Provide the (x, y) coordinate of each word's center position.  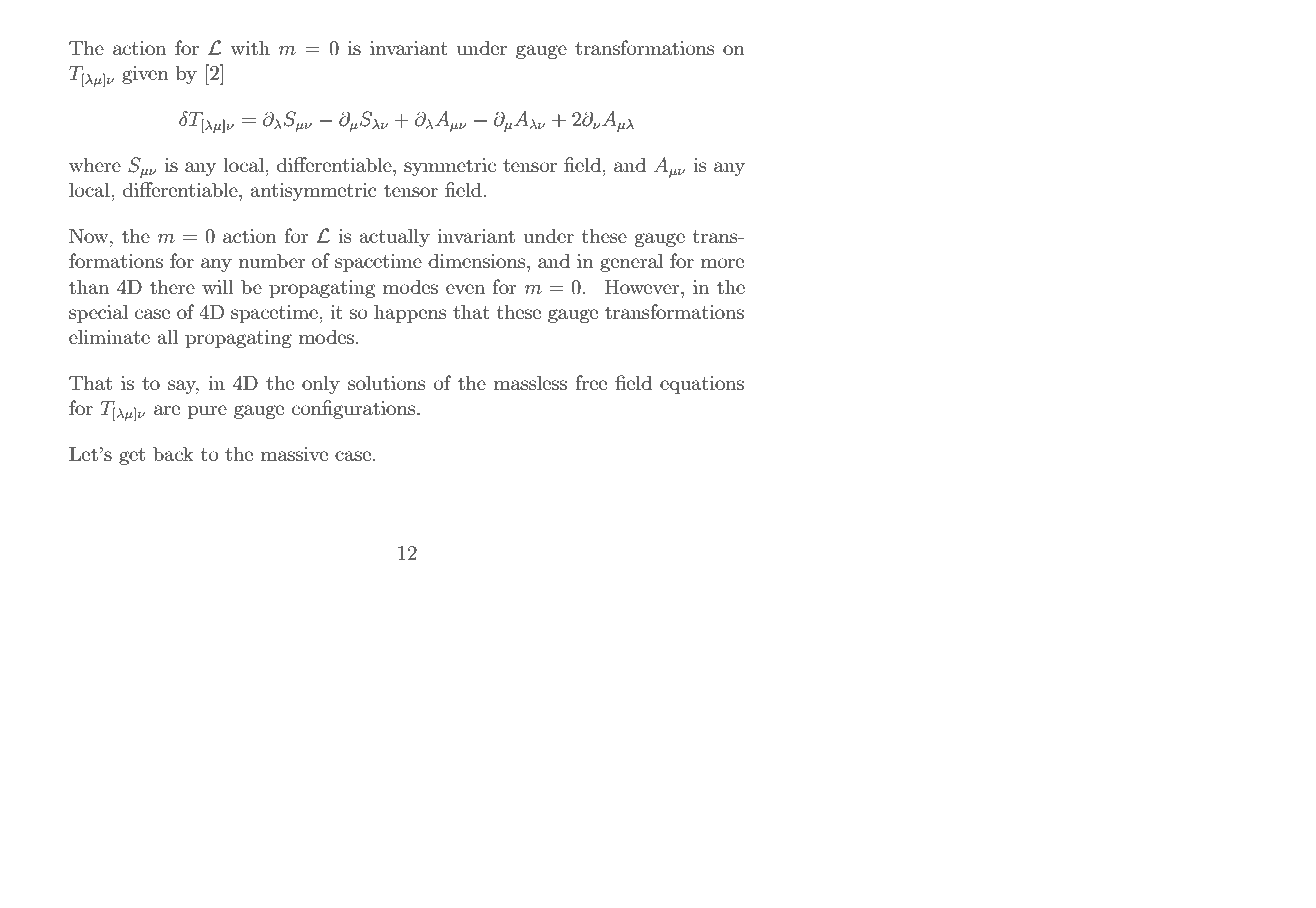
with (250, 48)
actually (394, 238)
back (173, 454)
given (145, 75)
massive (294, 454)
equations (702, 385)
